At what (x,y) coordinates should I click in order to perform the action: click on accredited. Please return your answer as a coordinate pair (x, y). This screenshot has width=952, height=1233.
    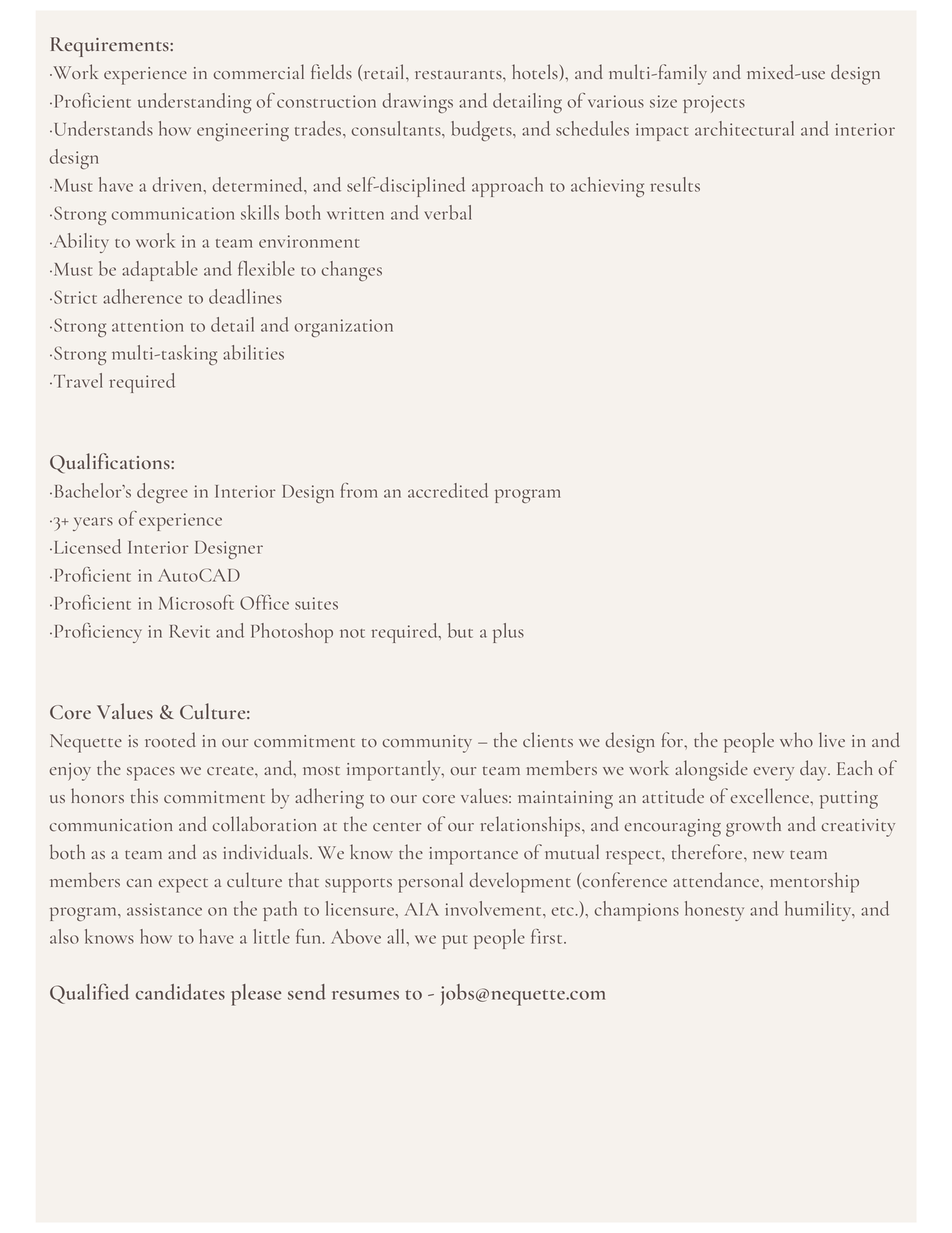
    Looking at the image, I should click on (448, 490).
